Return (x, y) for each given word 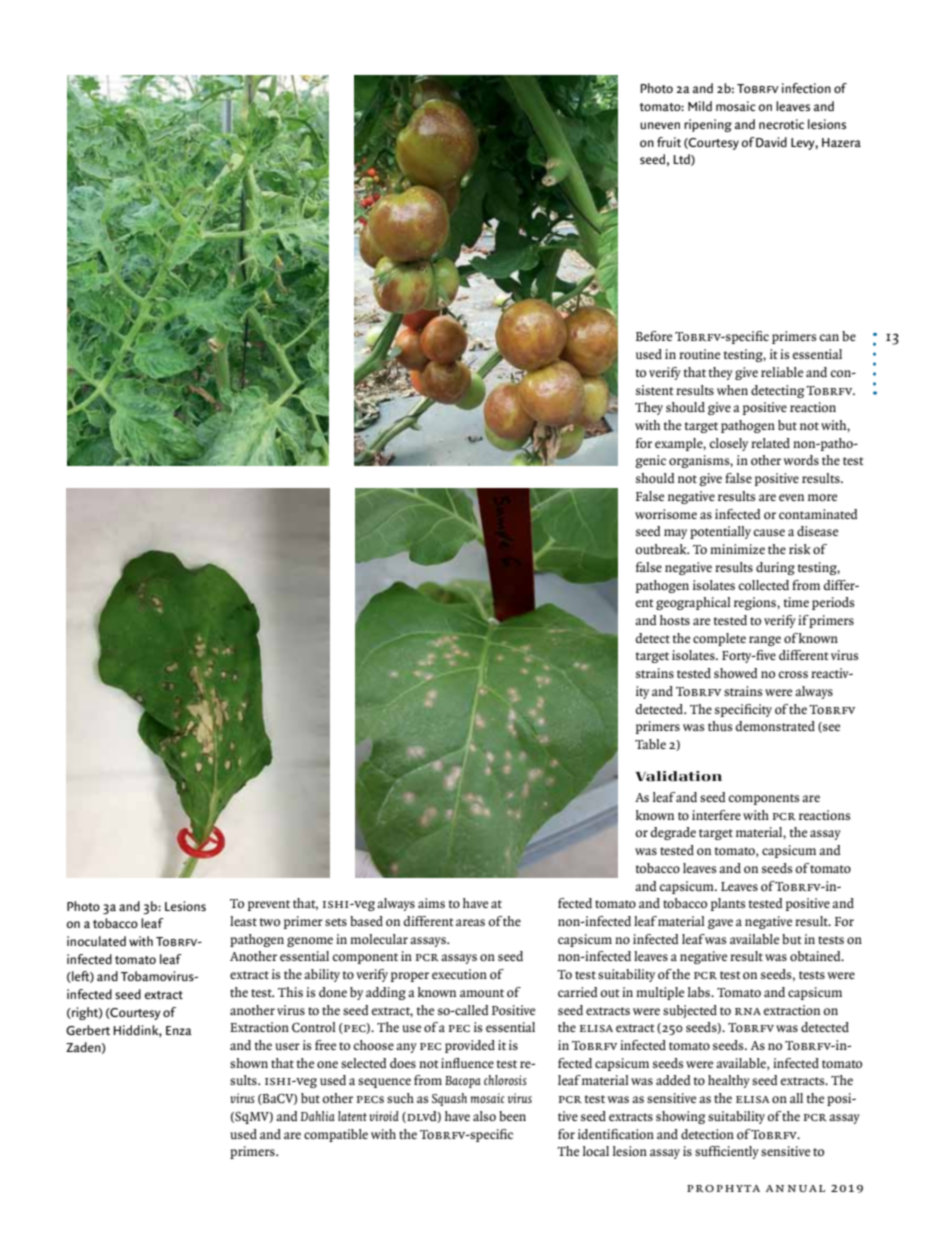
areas (470, 922)
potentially (720, 532)
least (243, 921)
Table (650, 744)
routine (699, 354)
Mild (700, 106)
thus (720, 726)
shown (249, 1063)
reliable (782, 372)
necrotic (781, 124)
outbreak (662, 549)
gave (720, 924)
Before (654, 336)
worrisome (666, 514)
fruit (669, 142)
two (270, 922)
